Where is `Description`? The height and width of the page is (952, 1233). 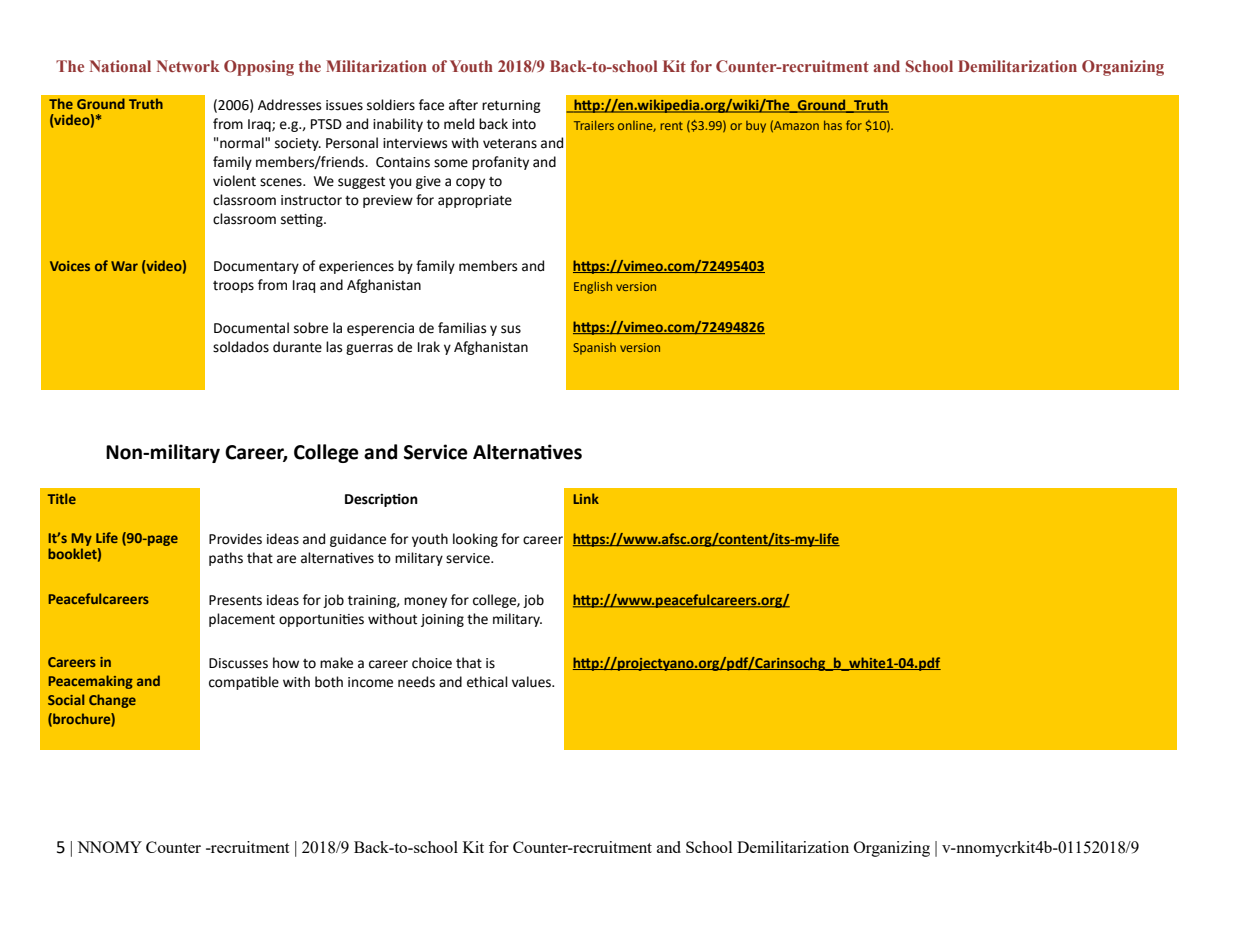
Description is located at coordinates (381, 500).
